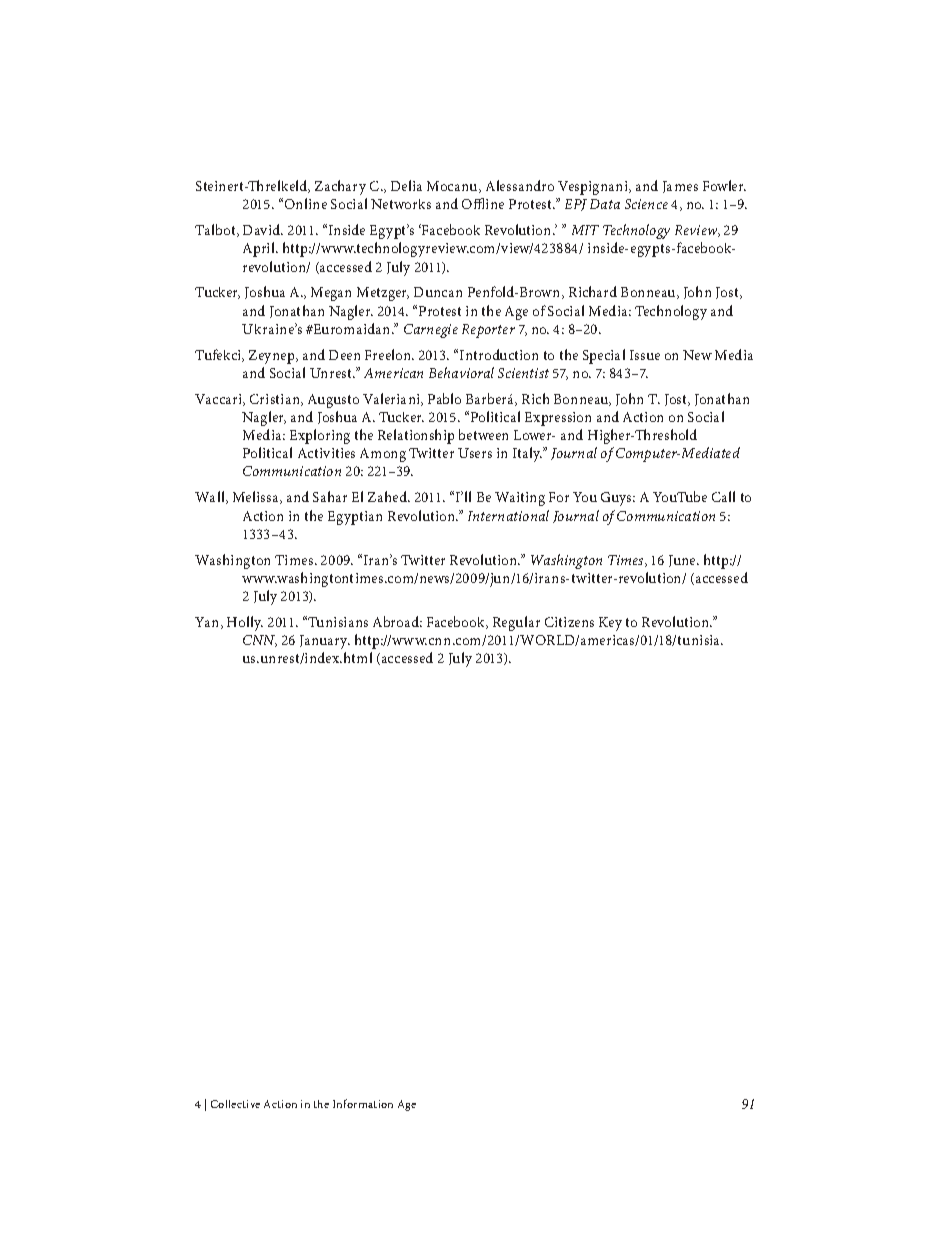 The image size is (952, 1233). I want to click on Citizens, so click(569, 622).
